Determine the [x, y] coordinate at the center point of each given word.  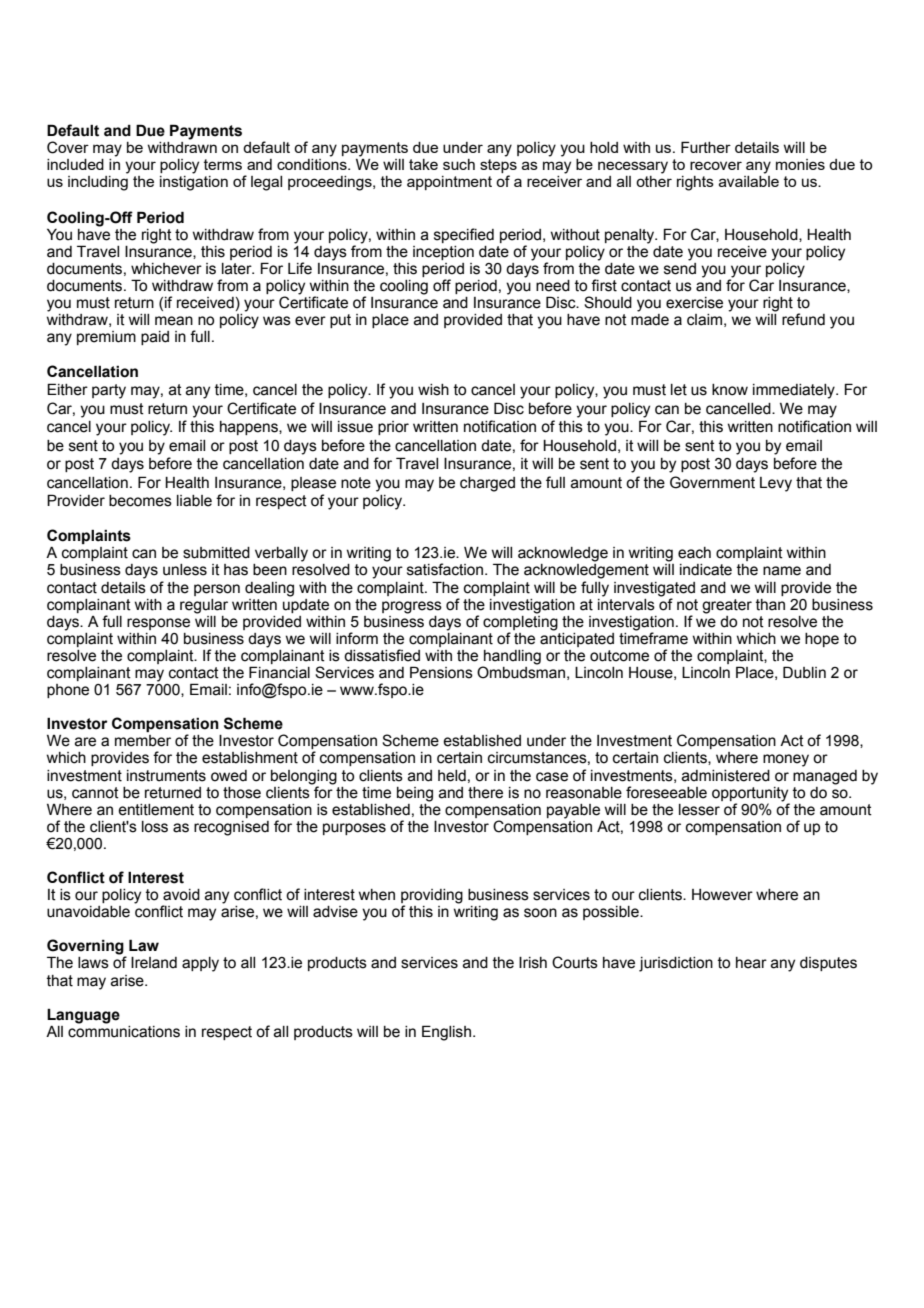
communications [124, 1030]
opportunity [750, 794]
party [109, 391]
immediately [795, 391]
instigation [194, 182]
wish [433, 390]
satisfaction [446, 569]
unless [185, 570]
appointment [449, 183]
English [446, 1033]
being [415, 794]
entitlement [156, 810]
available [749, 180]
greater [727, 606]
